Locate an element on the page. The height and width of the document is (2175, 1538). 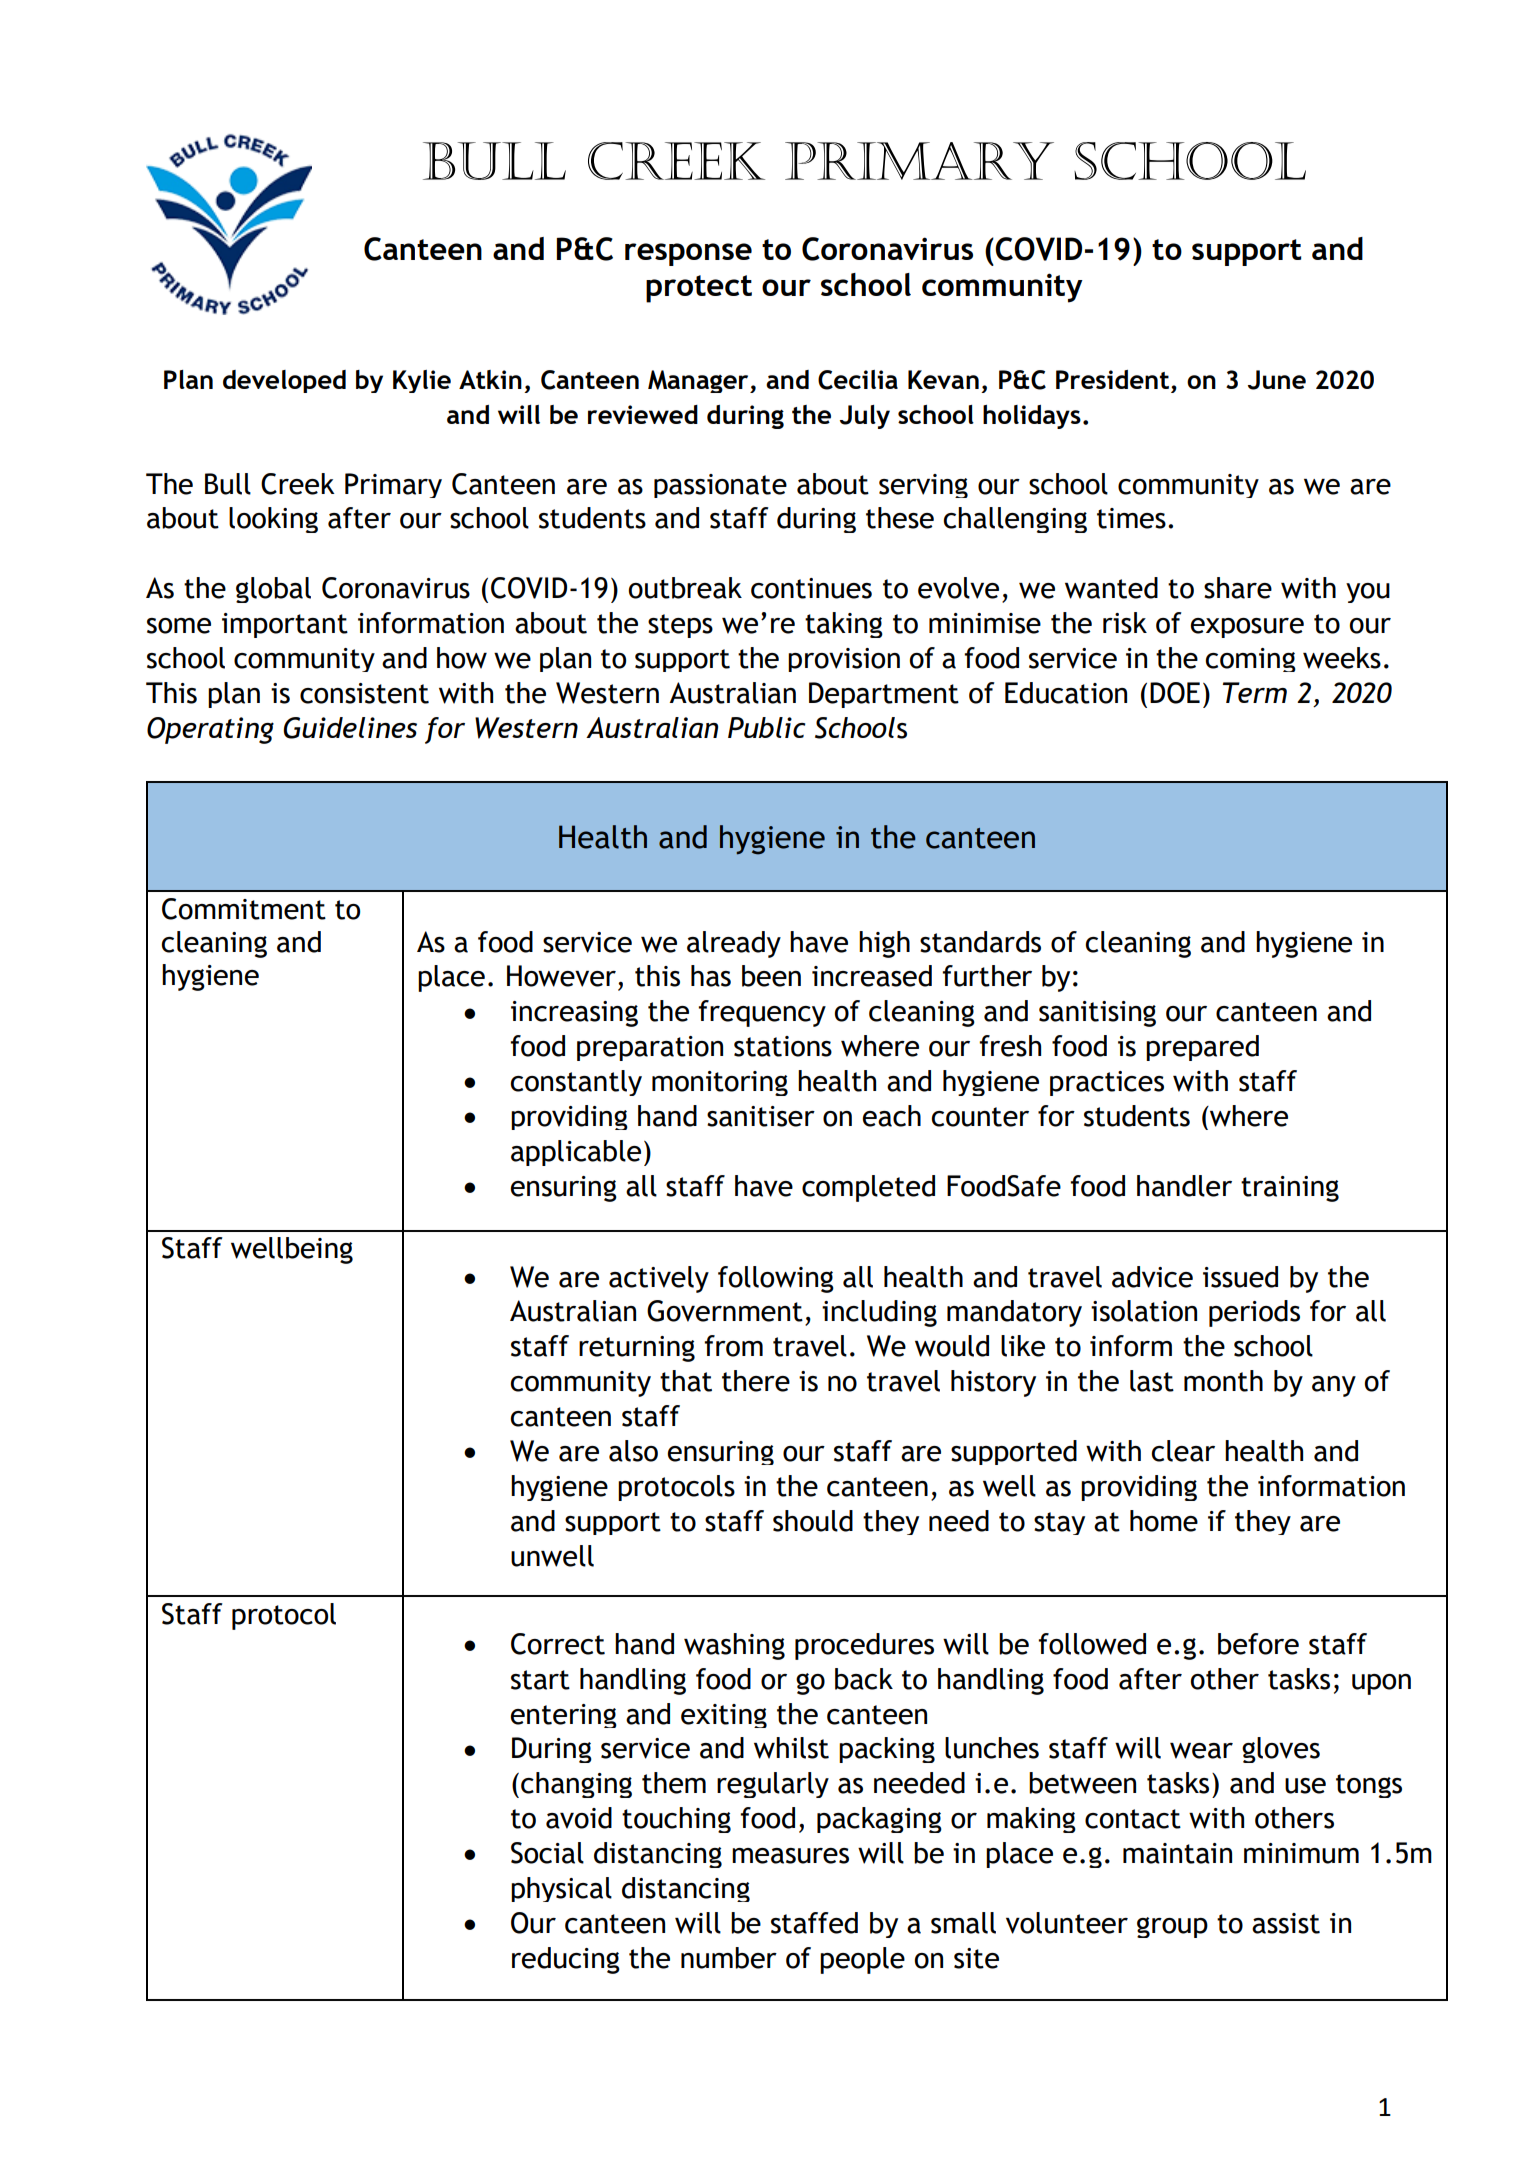
continues is located at coordinates (811, 588).
